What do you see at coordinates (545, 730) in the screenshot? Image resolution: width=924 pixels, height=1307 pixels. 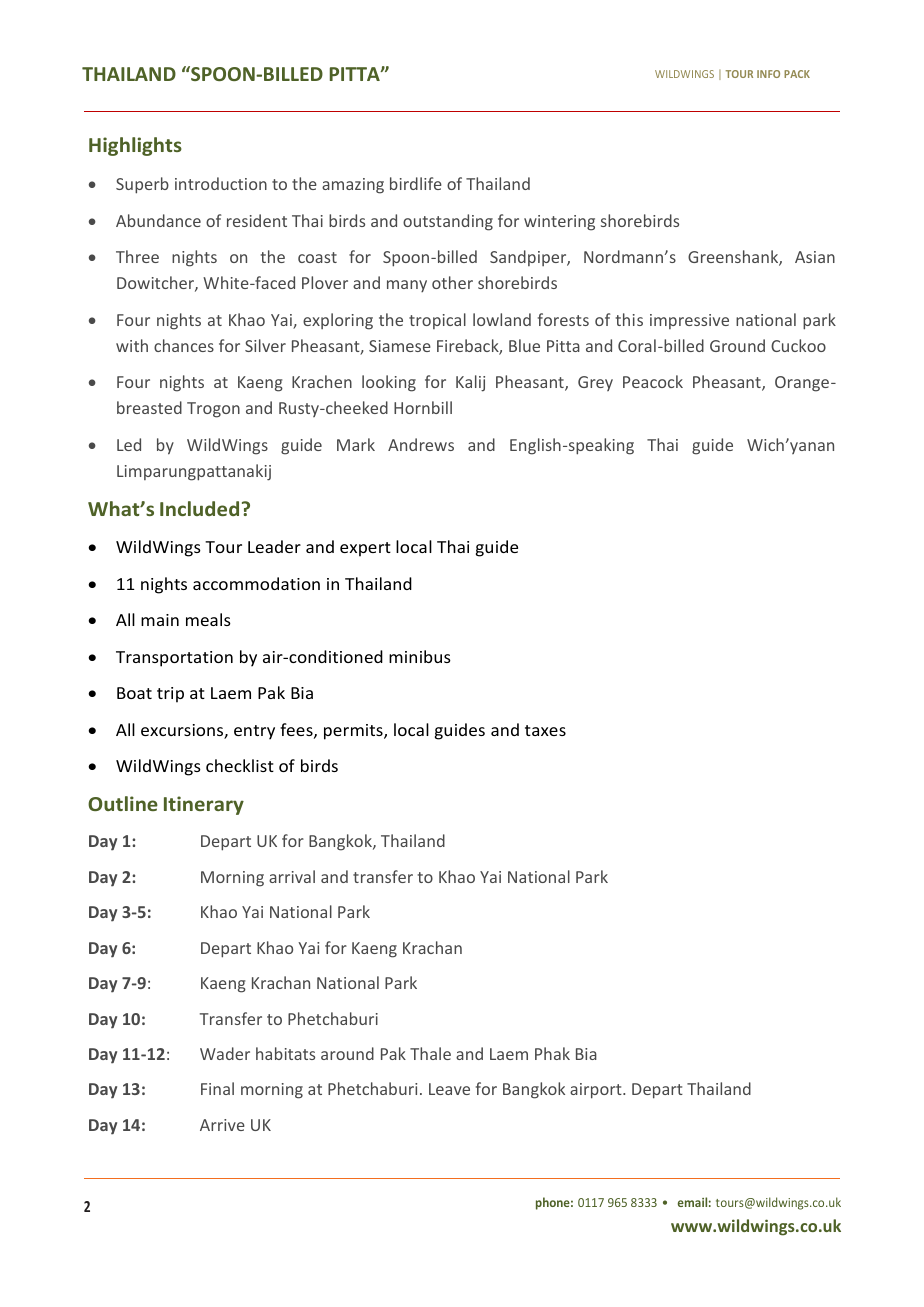 I see `taxes` at bounding box center [545, 730].
